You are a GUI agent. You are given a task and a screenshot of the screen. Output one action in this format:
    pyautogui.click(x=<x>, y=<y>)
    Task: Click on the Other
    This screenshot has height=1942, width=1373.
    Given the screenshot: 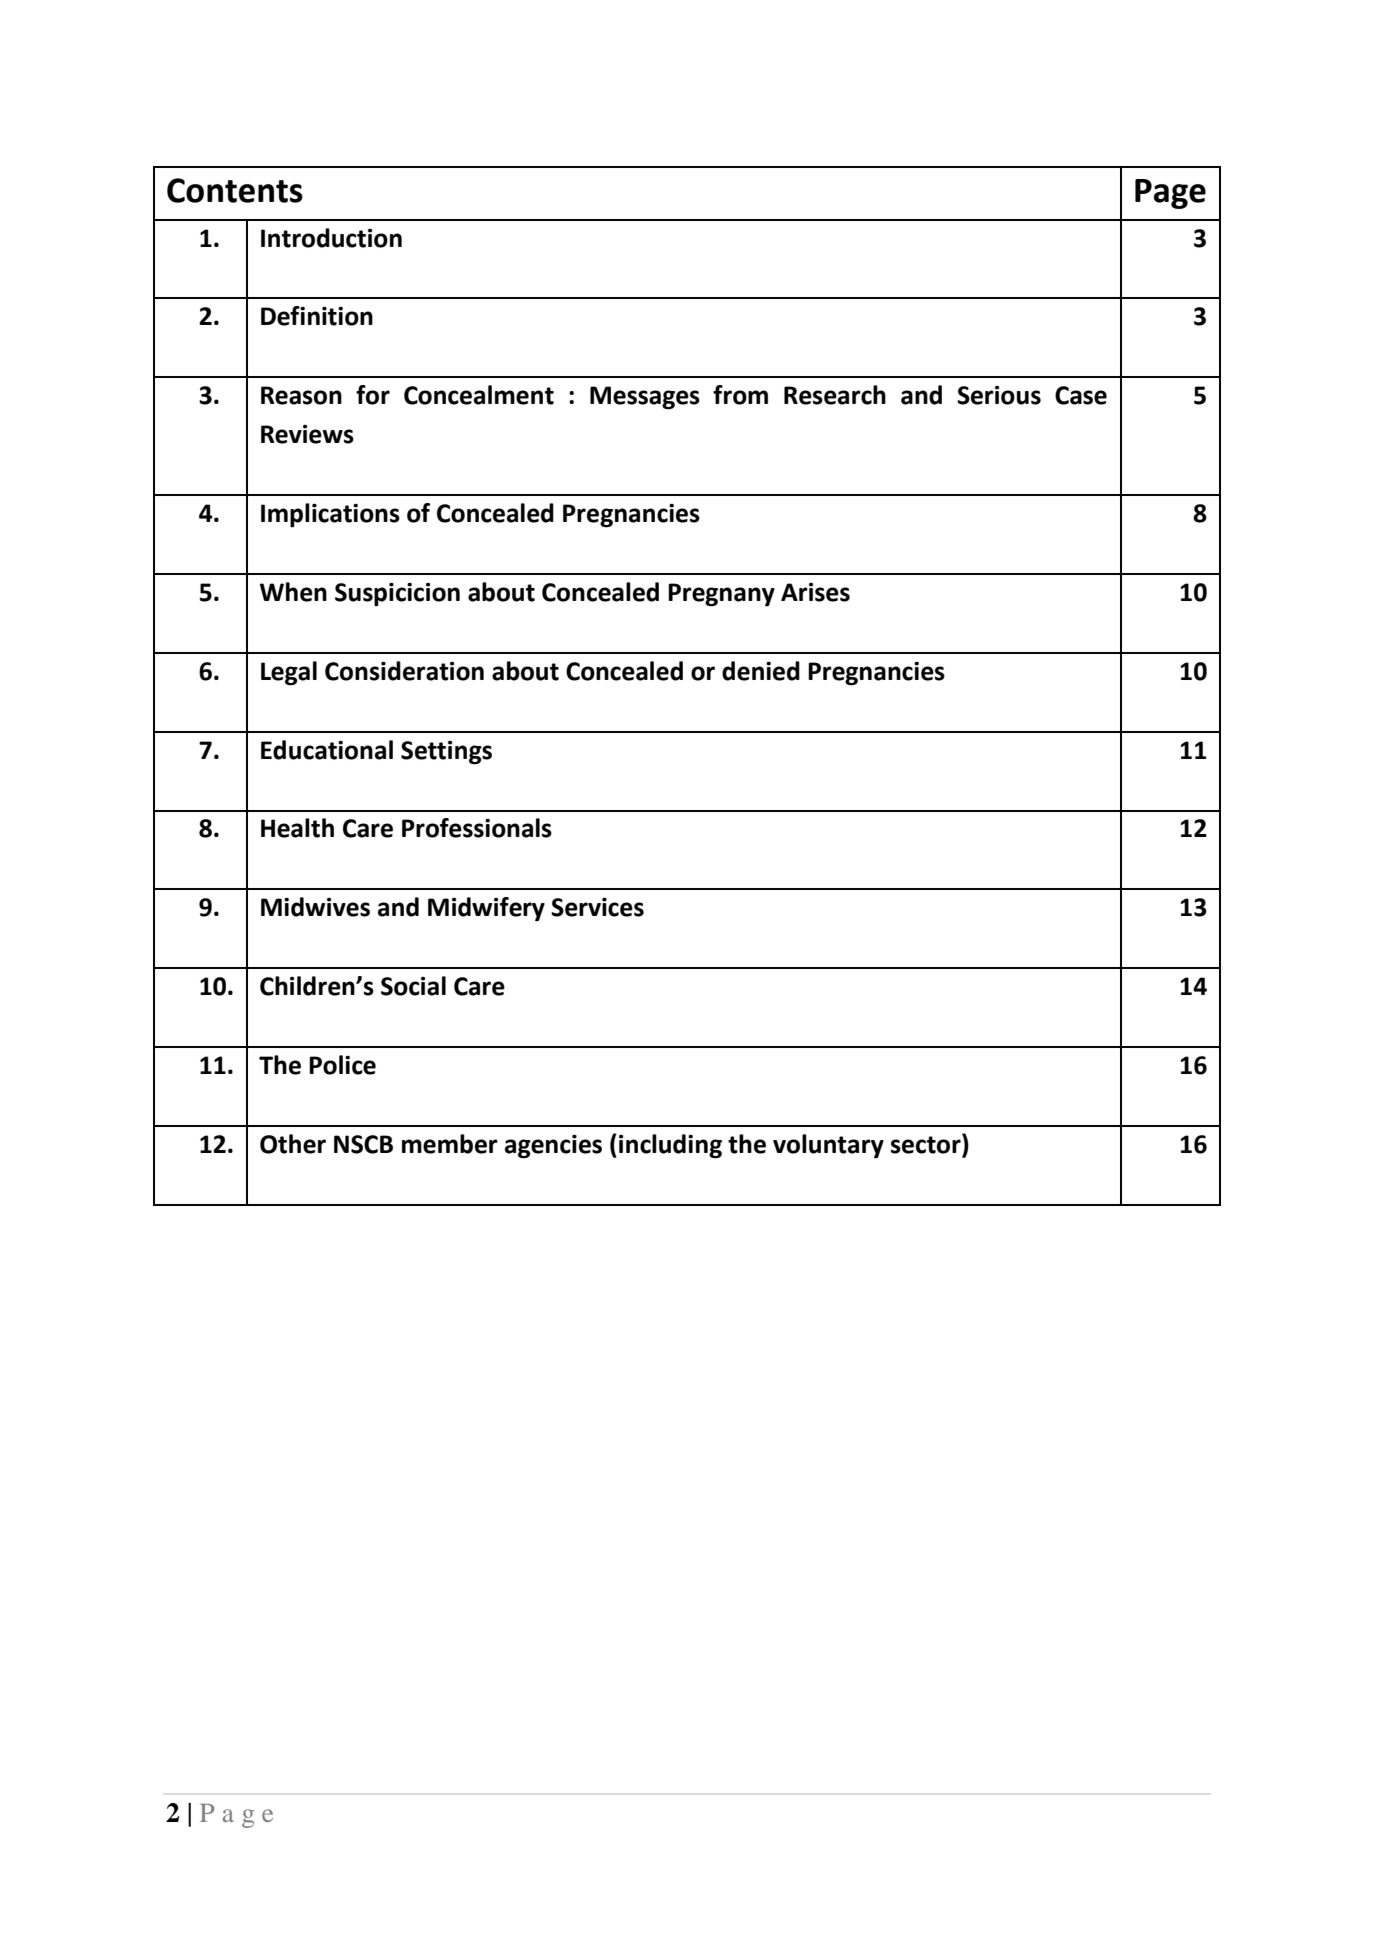 What is the action you would take?
    pyautogui.click(x=293, y=1144)
